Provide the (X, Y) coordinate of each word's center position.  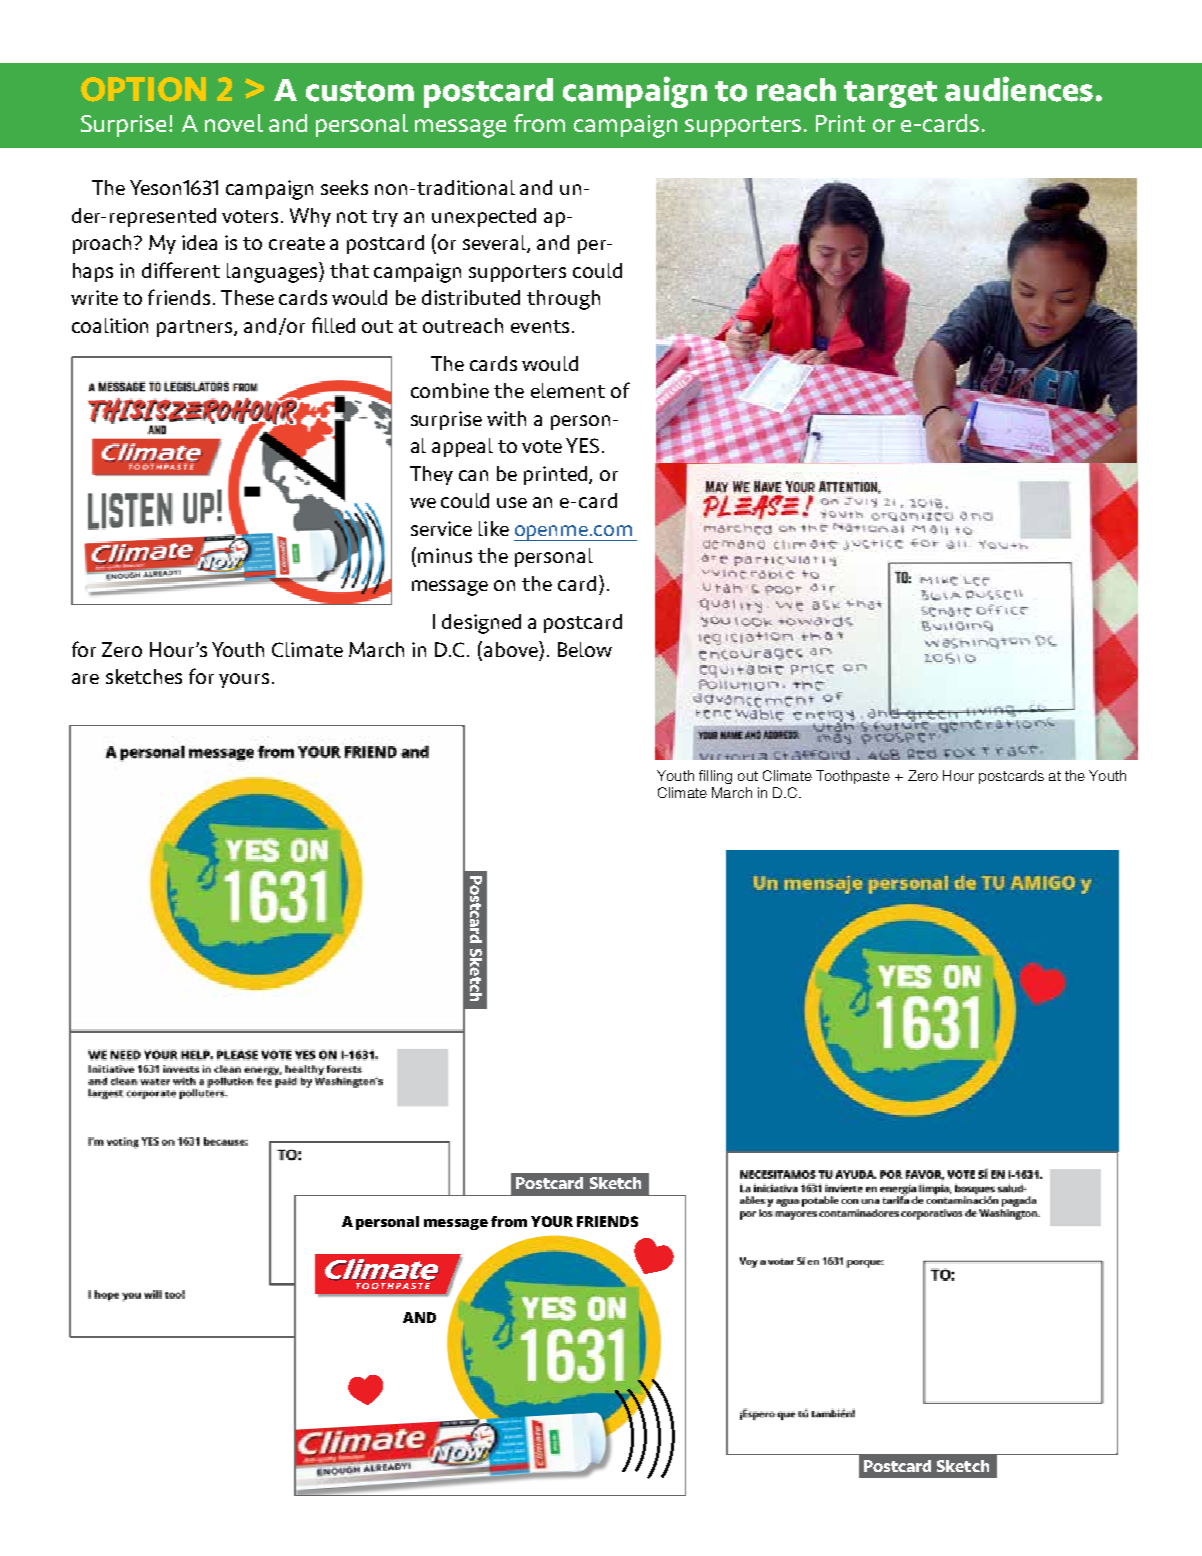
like (494, 528)
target (890, 94)
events (540, 326)
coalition (110, 325)
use (512, 502)
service (441, 528)
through (563, 300)
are (85, 678)
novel (234, 123)
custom (360, 91)
